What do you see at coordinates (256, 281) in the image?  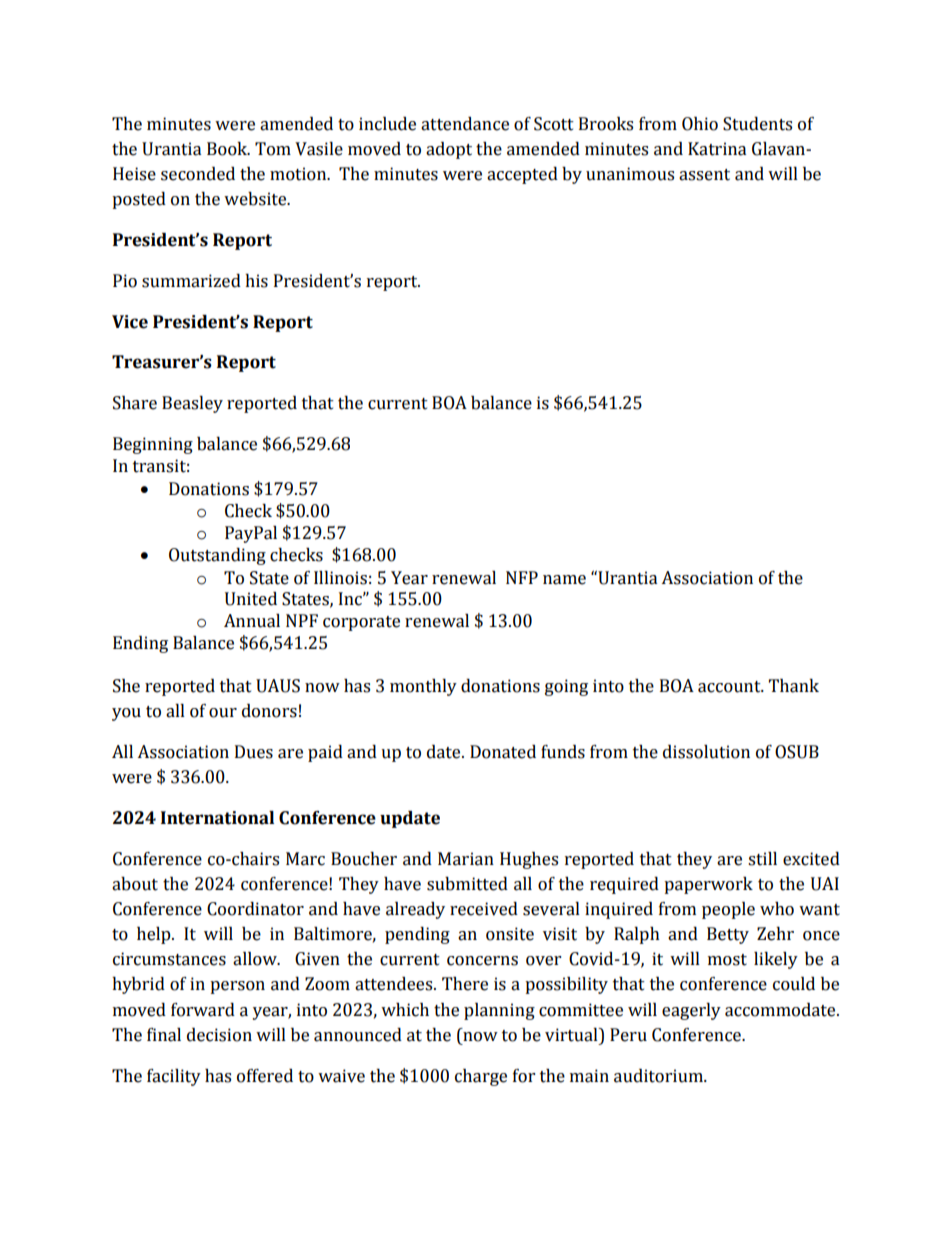 I see `his` at bounding box center [256, 281].
